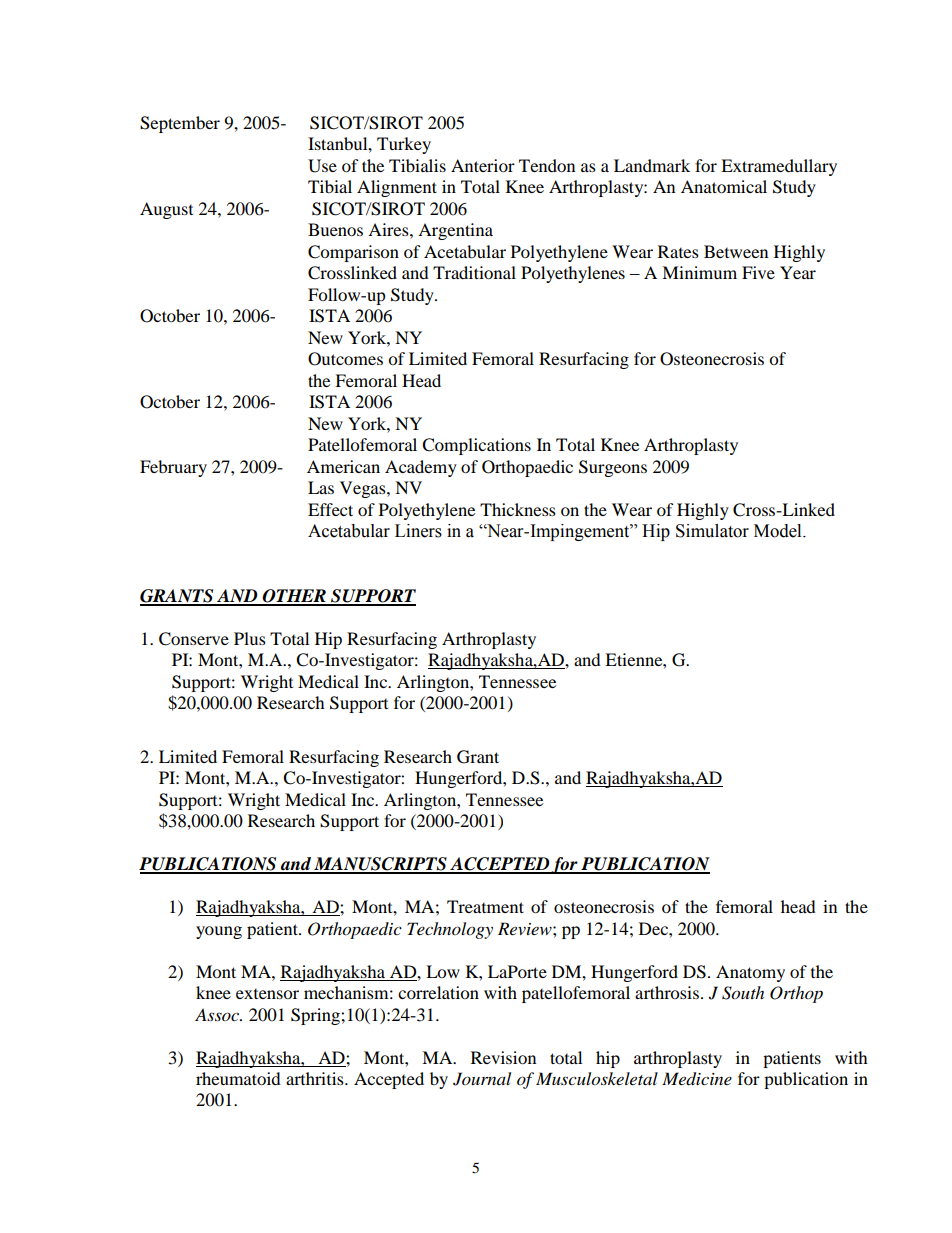  Describe the element at coordinates (724, 186) in the image. I see `Anatomical` at that location.
